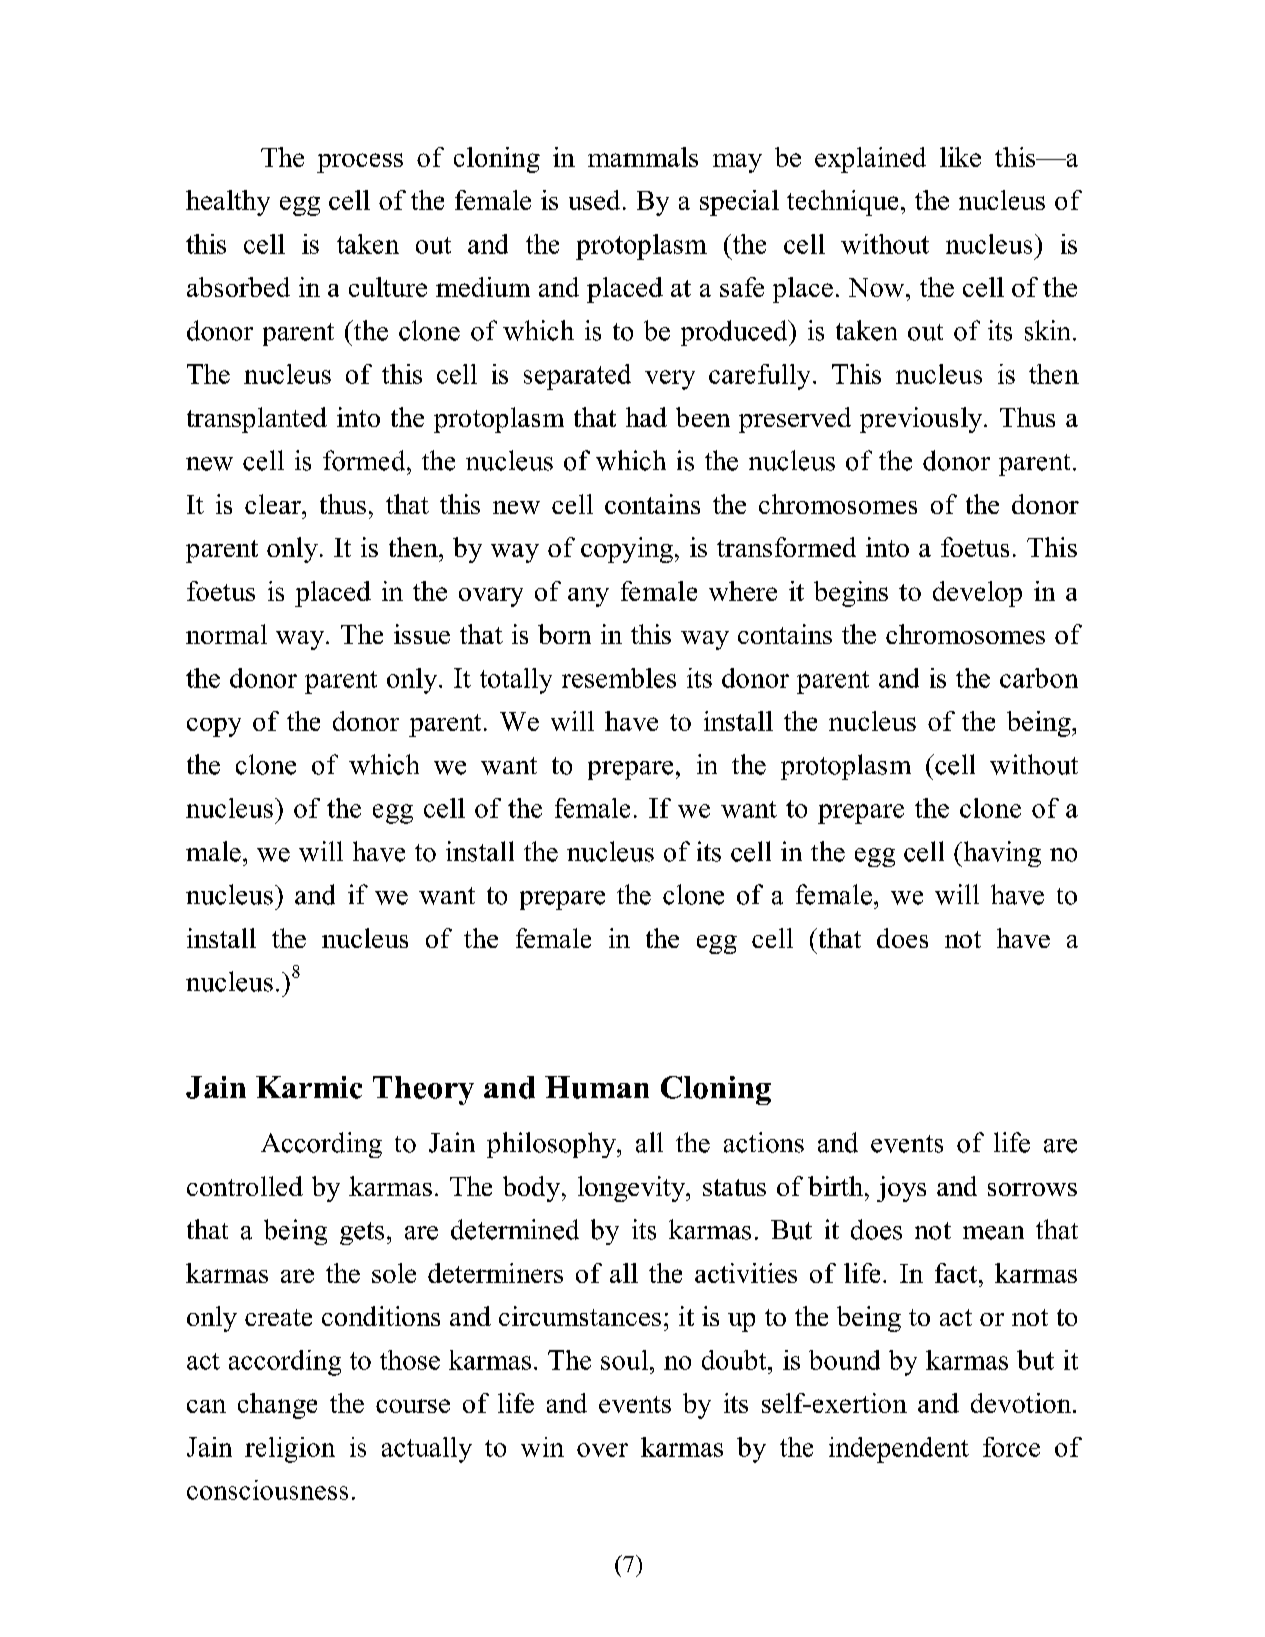  What do you see at coordinates (594, 200) in the document?
I see `used` at bounding box center [594, 200].
